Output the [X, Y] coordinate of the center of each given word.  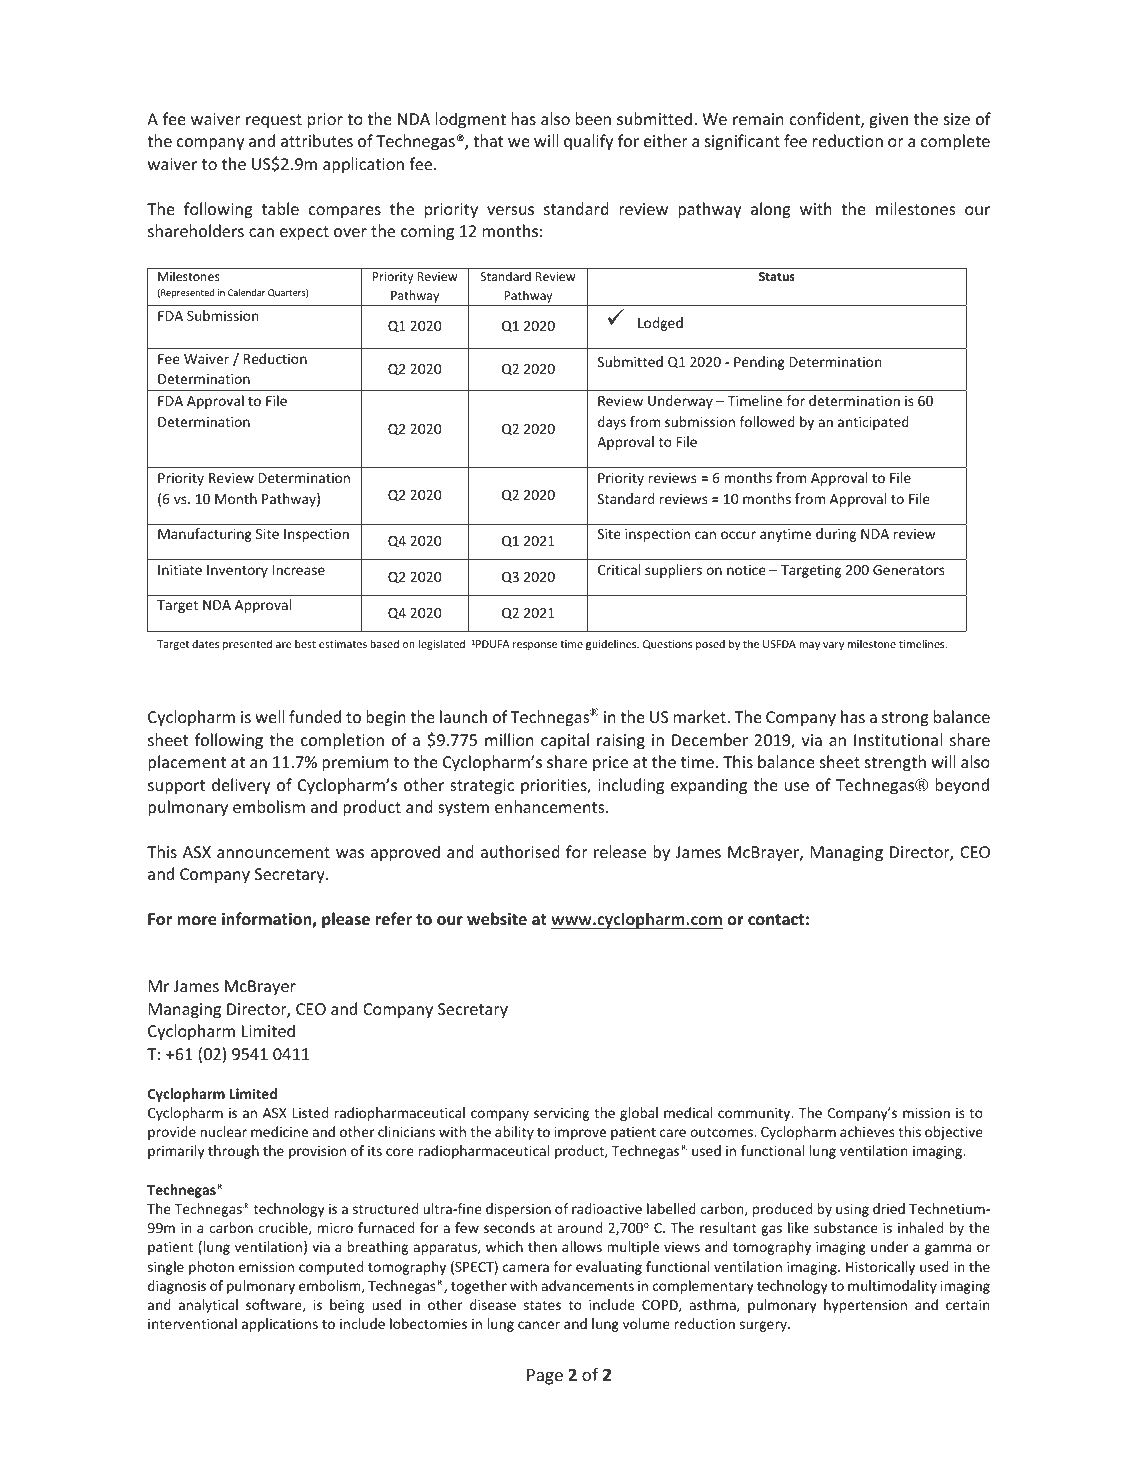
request [274, 121]
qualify [588, 142]
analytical [208, 1306]
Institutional [898, 739]
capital [565, 741]
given [889, 121]
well [270, 716]
